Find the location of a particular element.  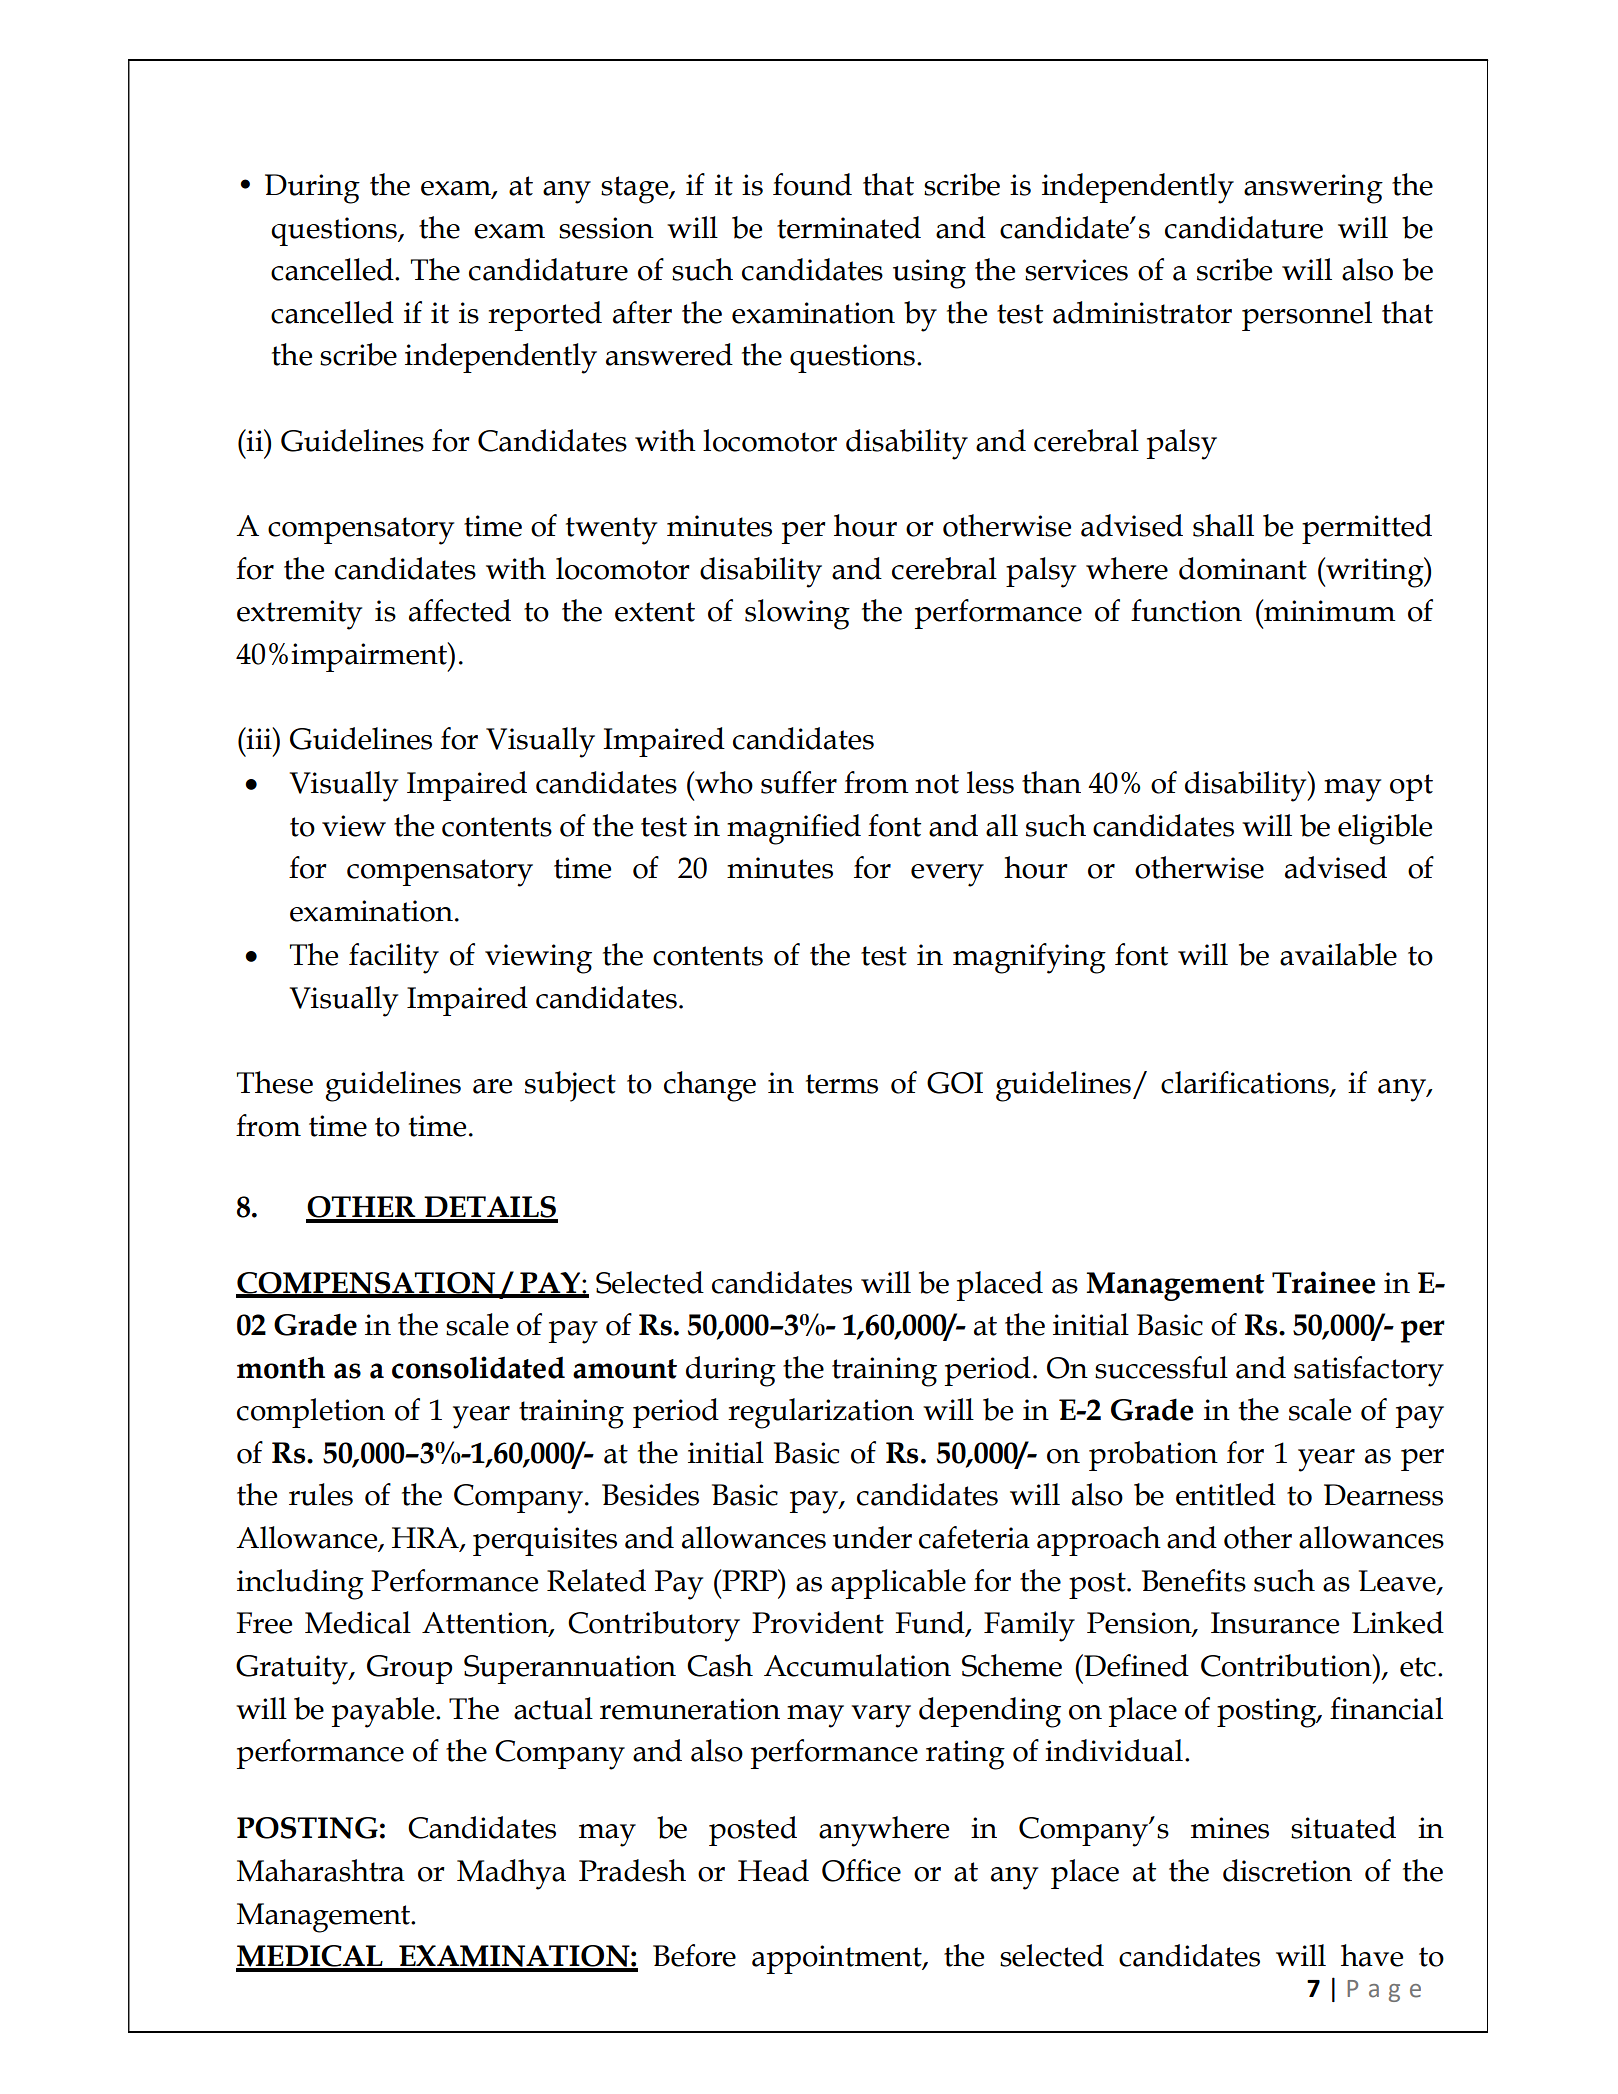

consolidated is located at coordinates (478, 1367).
